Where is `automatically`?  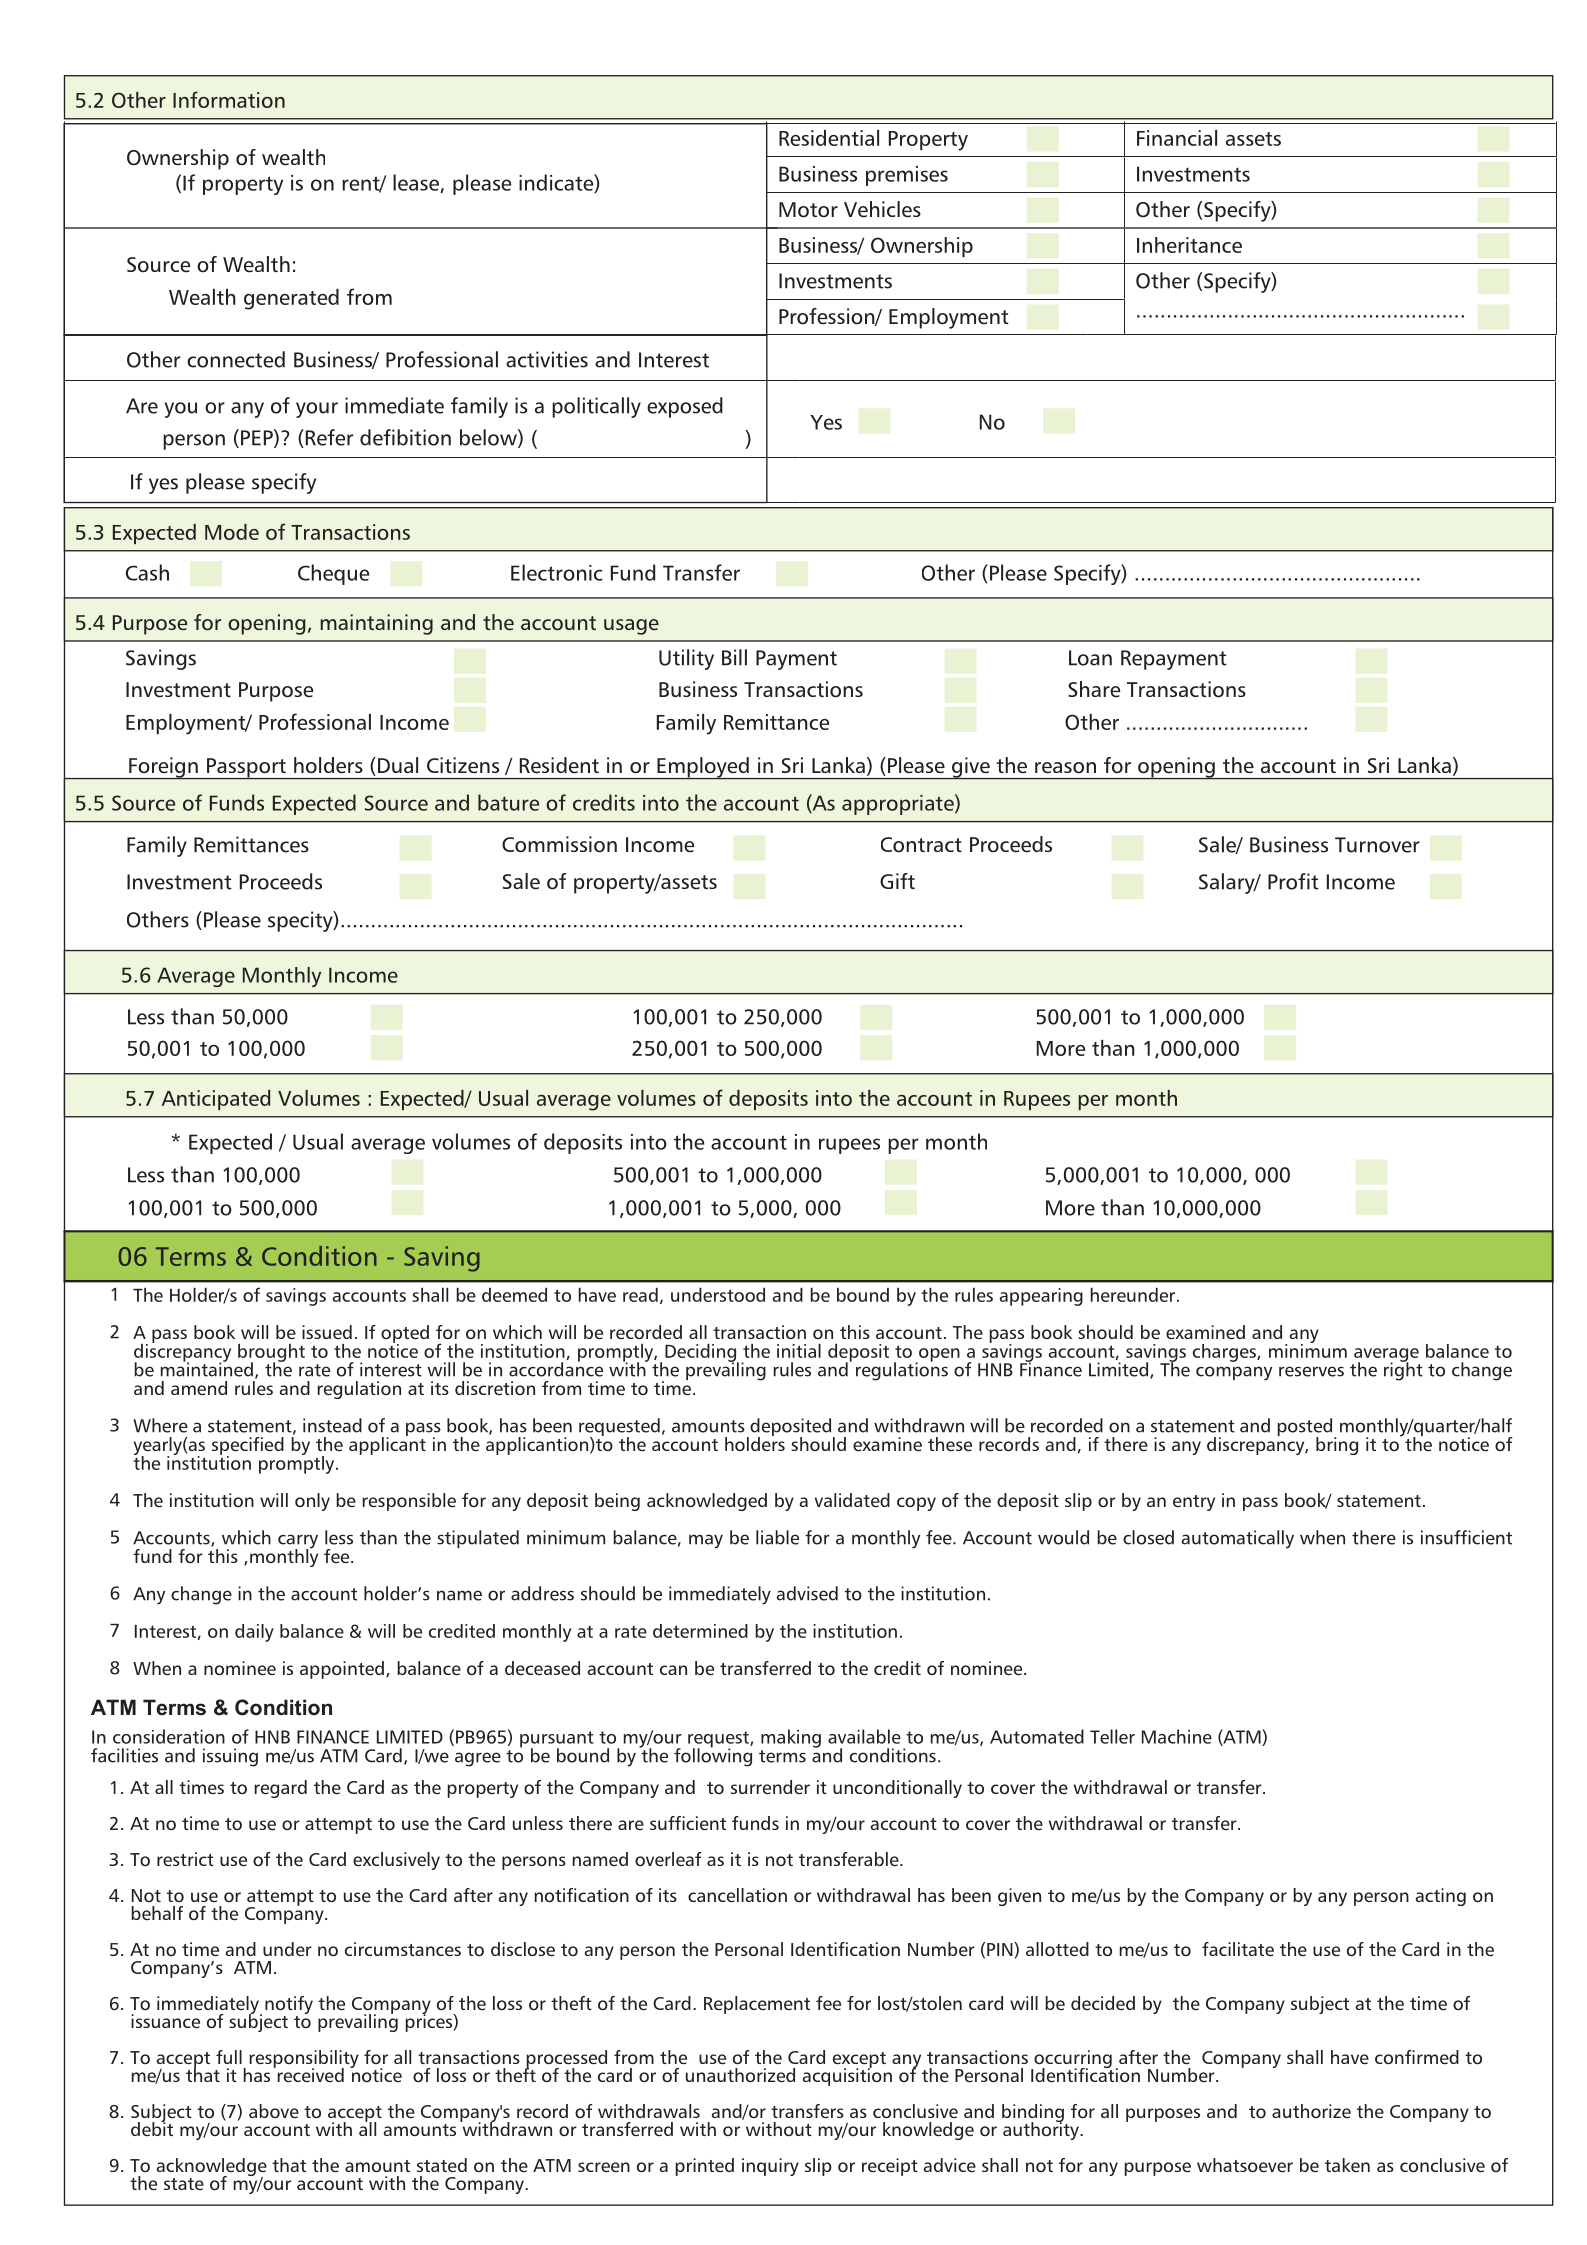 automatically is located at coordinates (1237, 1539).
